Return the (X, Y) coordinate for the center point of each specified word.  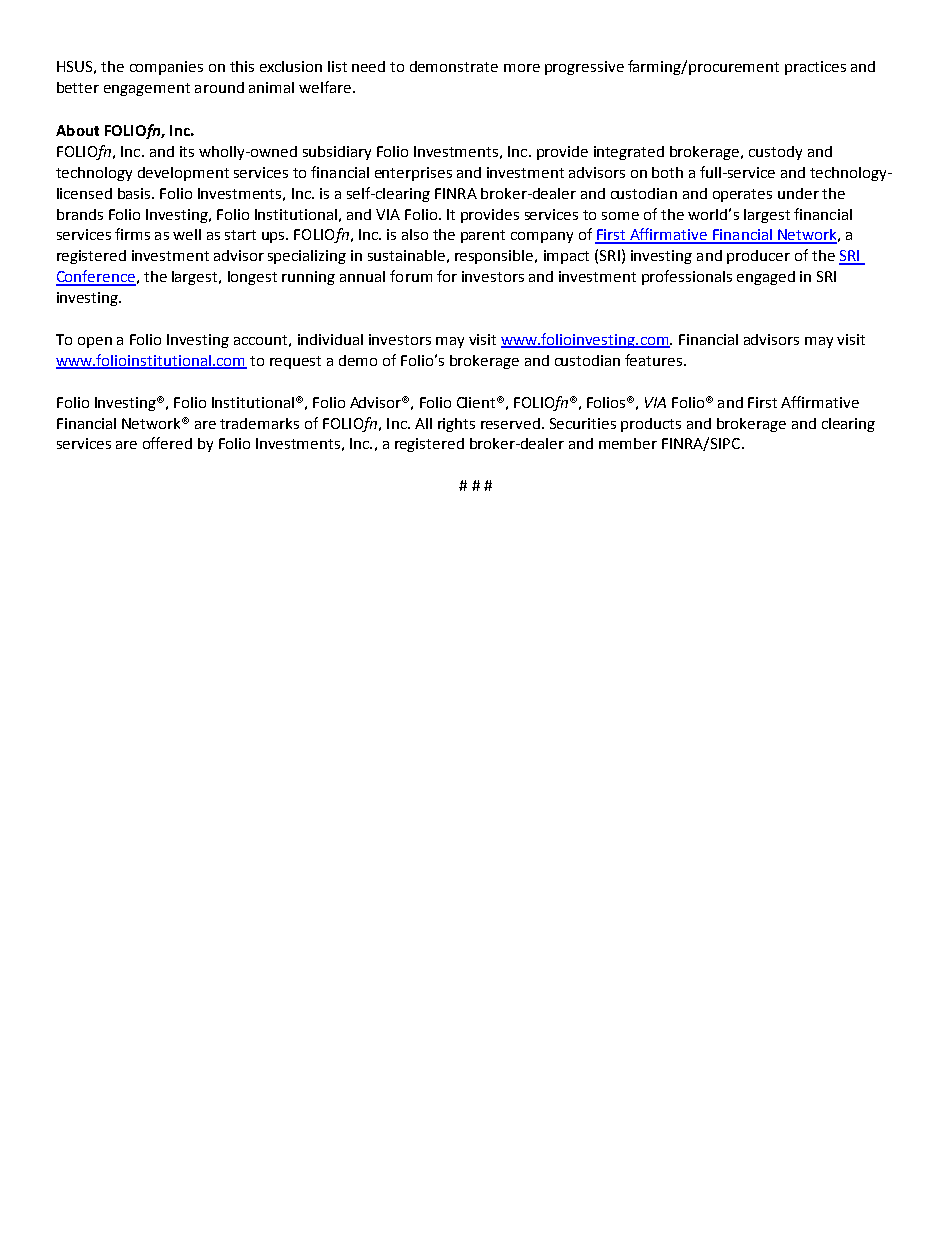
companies (166, 68)
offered (167, 443)
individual (330, 339)
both (667, 172)
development (183, 174)
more (522, 68)
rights (456, 425)
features (655, 360)
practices (815, 68)
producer (758, 257)
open (95, 342)
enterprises (413, 174)
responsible (495, 257)
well (187, 234)
